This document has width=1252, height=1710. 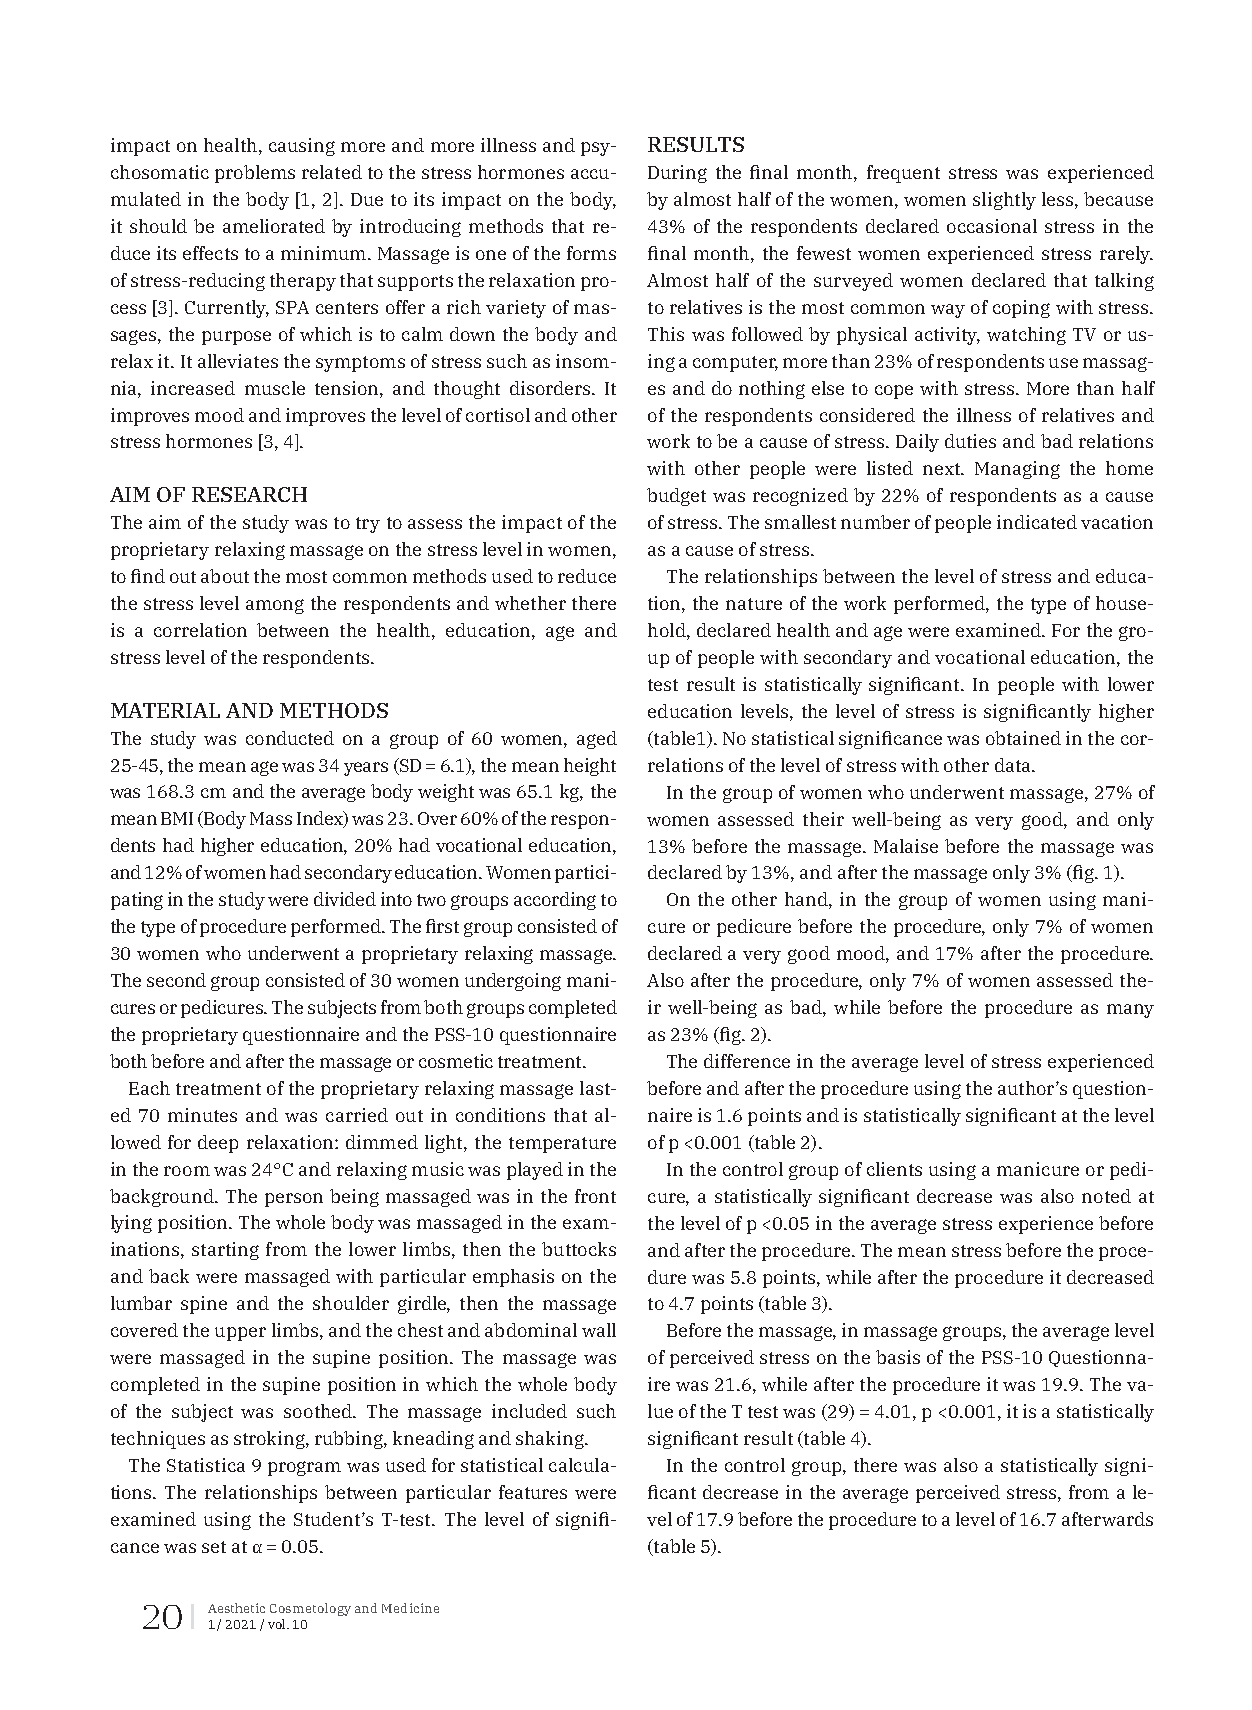 What do you see at coordinates (533, 1492) in the document?
I see `features` at bounding box center [533, 1492].
